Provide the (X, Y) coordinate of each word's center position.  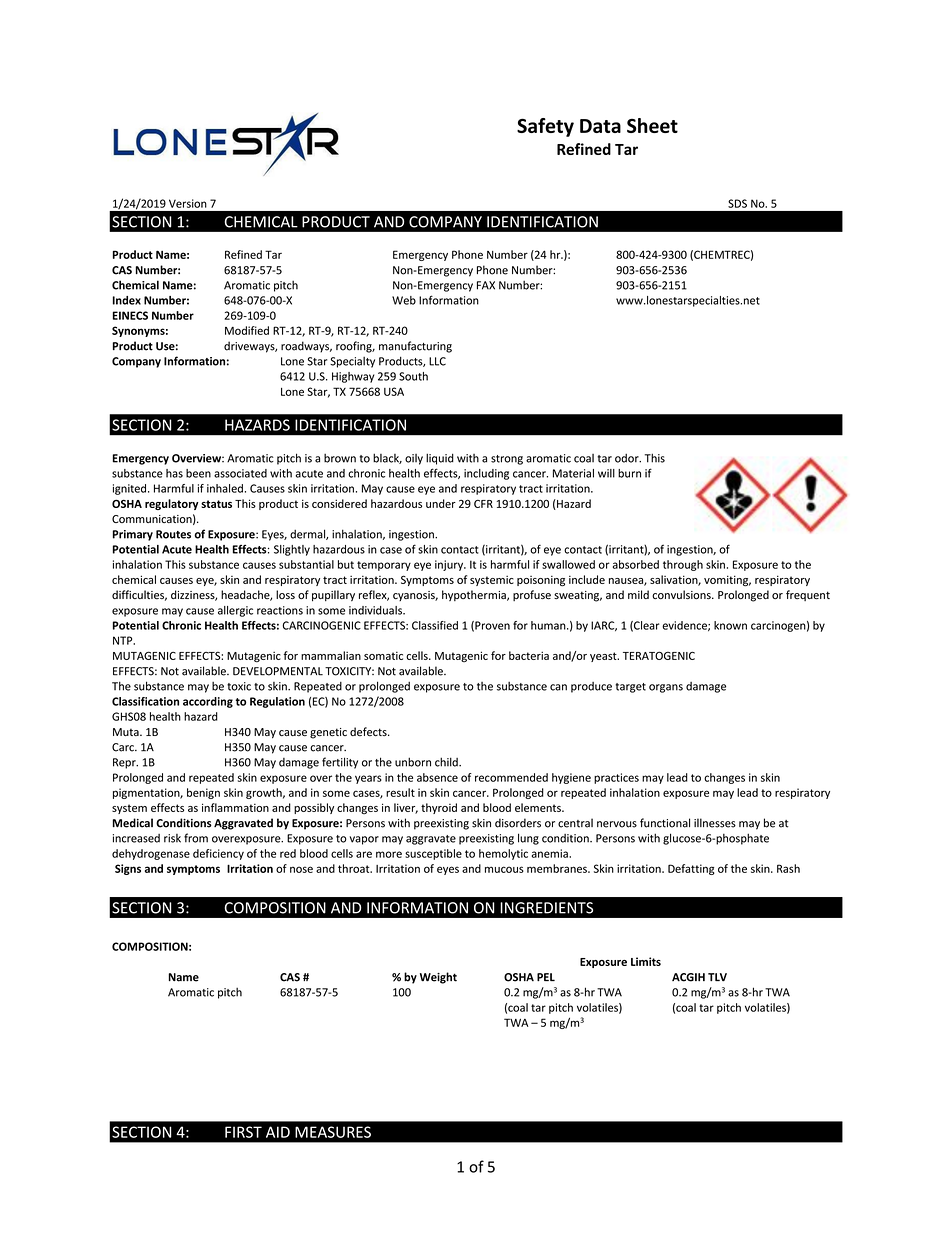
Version (188, 203)
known (730, 625)
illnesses (715, 823)
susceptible (433, 854)
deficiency (218, 854)
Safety (545, 127)
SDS (737, 203)
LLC (437, 361)
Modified (247, 330)
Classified (435, 625)
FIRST (243, 1132)
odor (628, 458)
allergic (235, 611)
